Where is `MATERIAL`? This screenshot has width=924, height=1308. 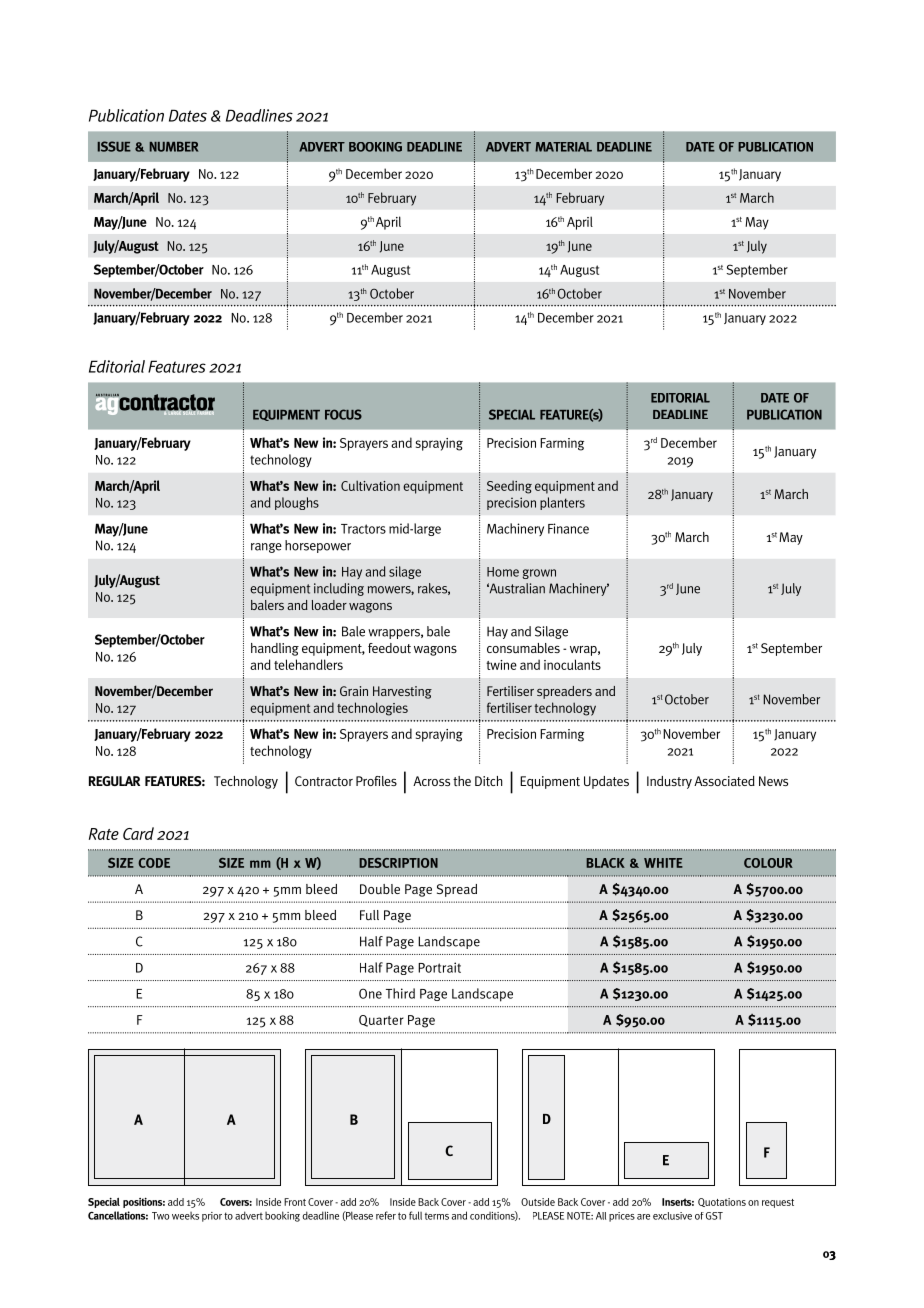 MATERIAL is located at coordinates (563, 147).
